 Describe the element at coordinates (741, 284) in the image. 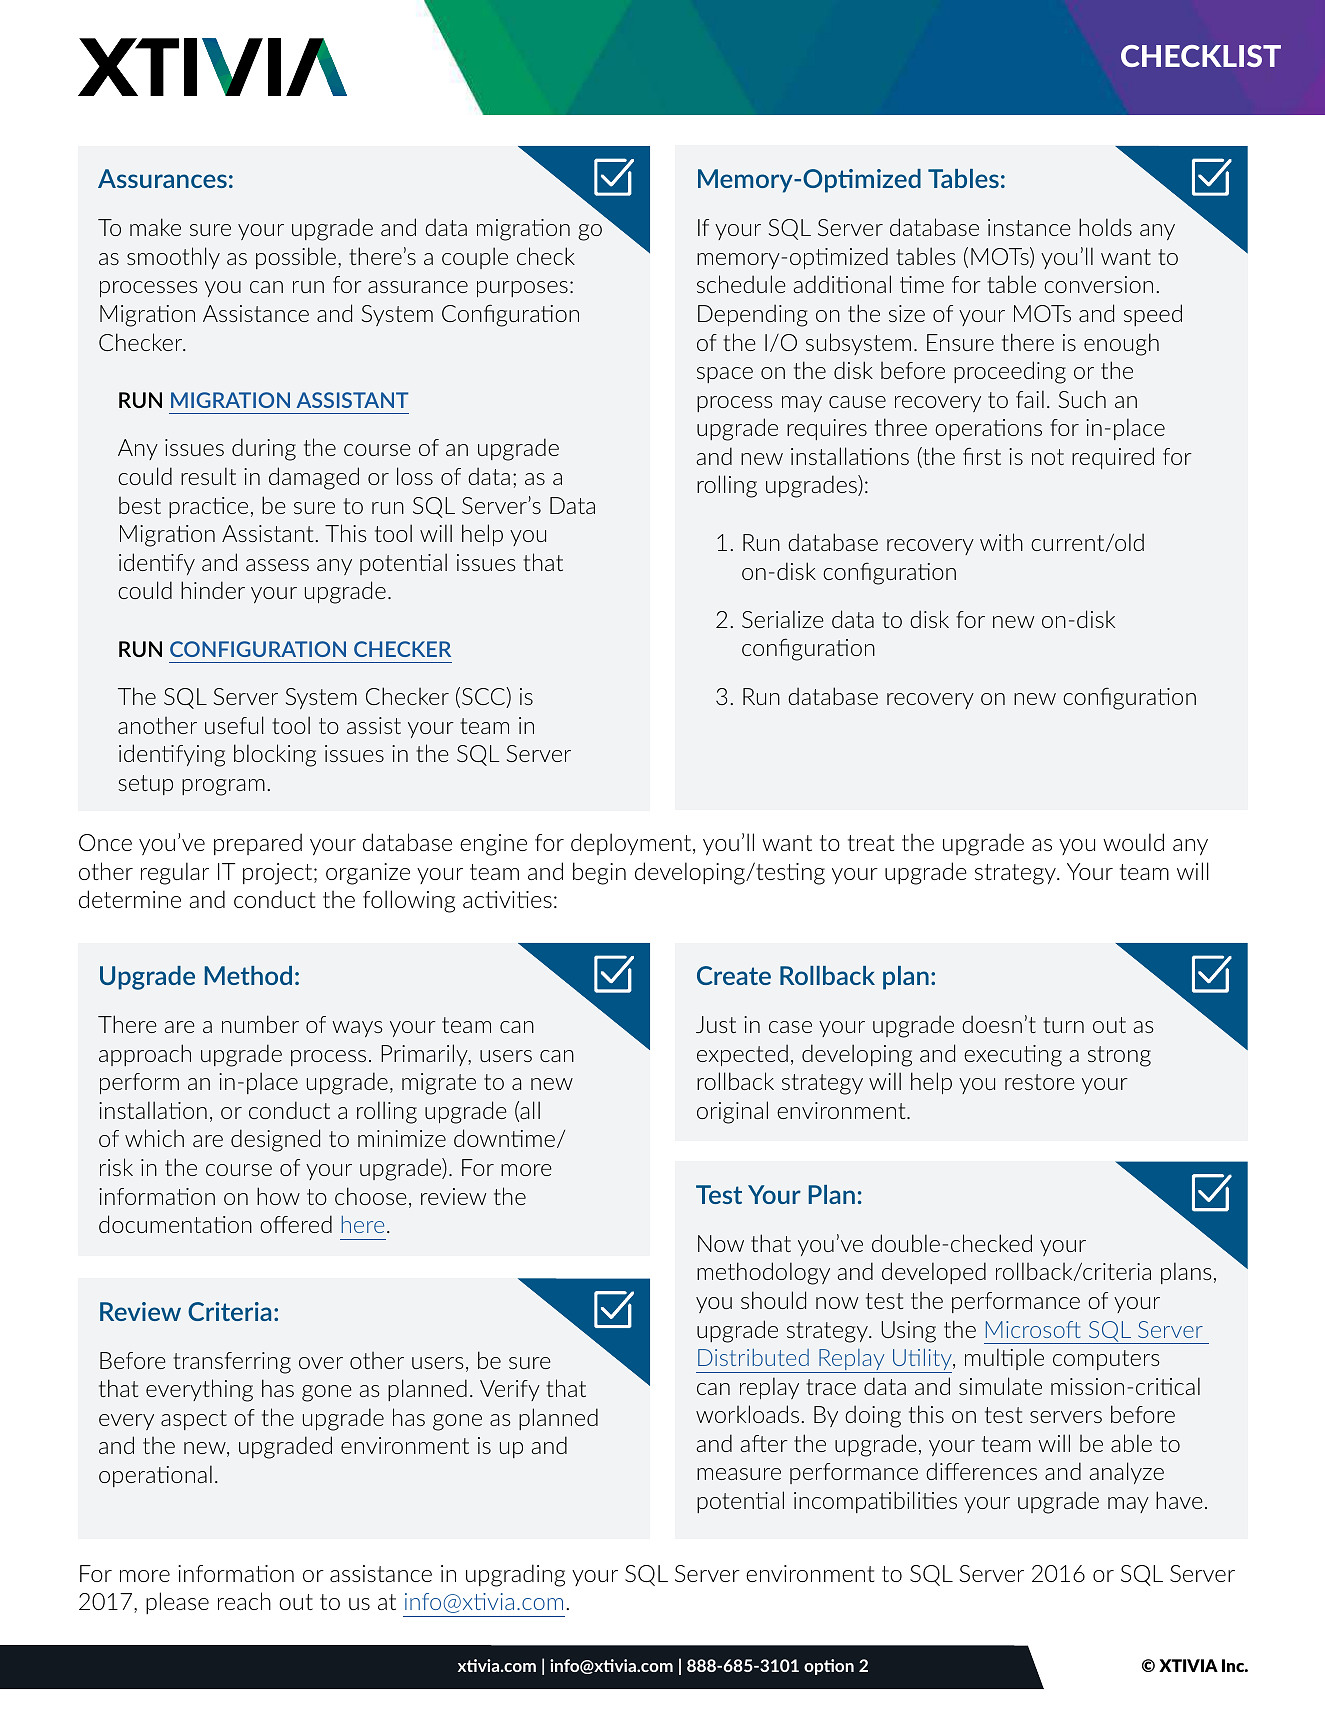

I see `schedule` at that location.
